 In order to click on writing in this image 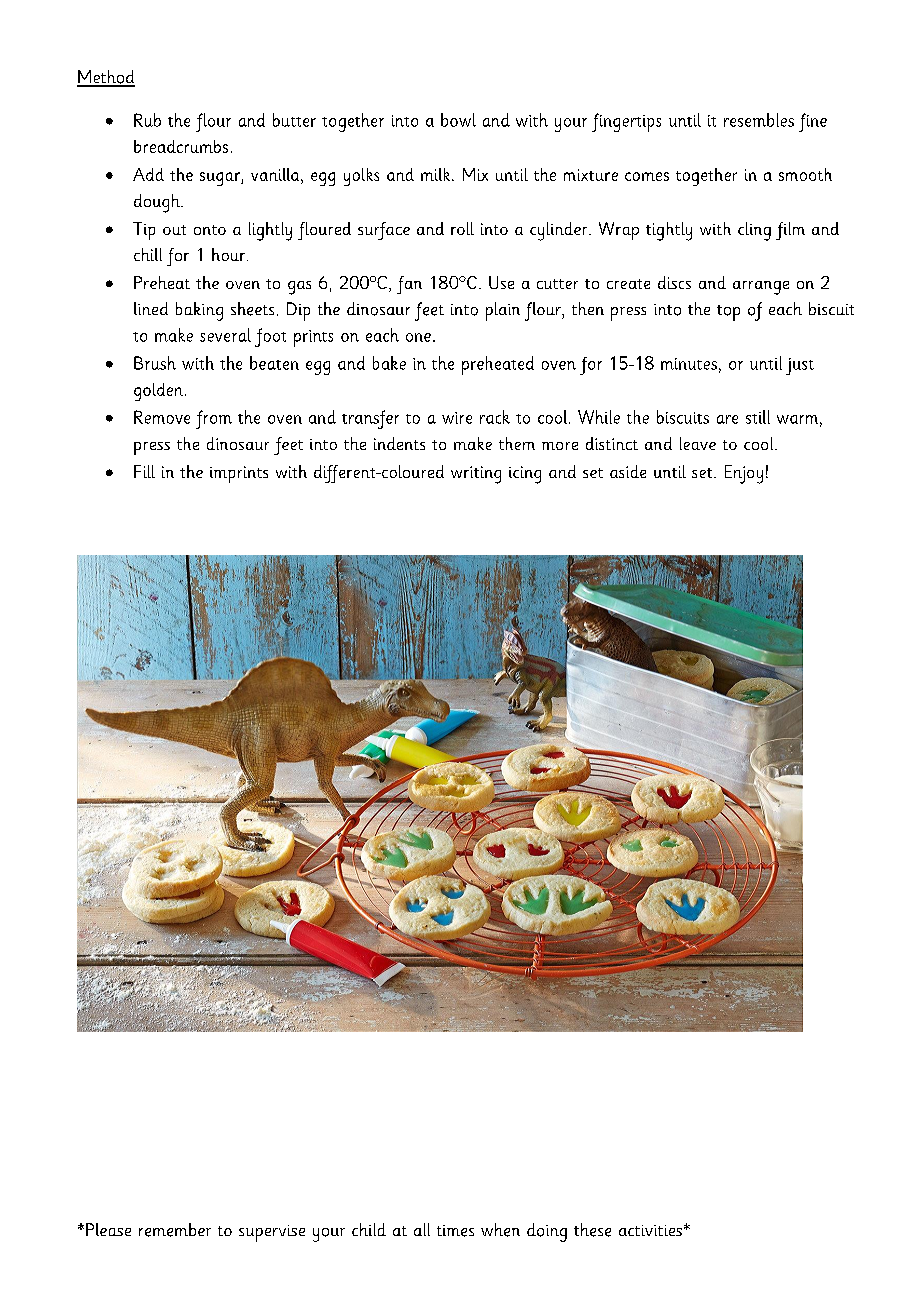, I will do `click(476, 475)`.
